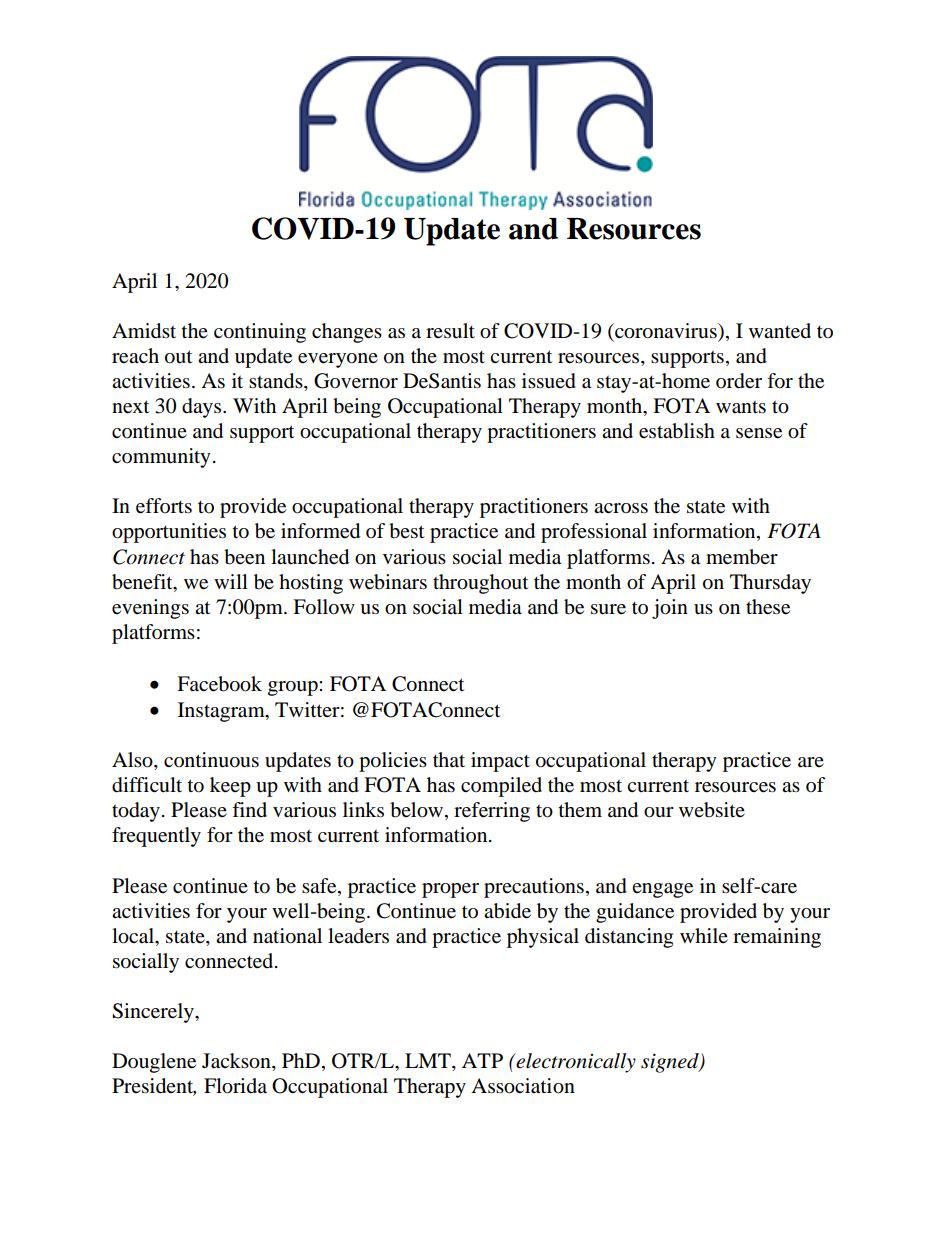 This screenshot has width=952, height=1233. I want to click on result, so click(450, 330).
